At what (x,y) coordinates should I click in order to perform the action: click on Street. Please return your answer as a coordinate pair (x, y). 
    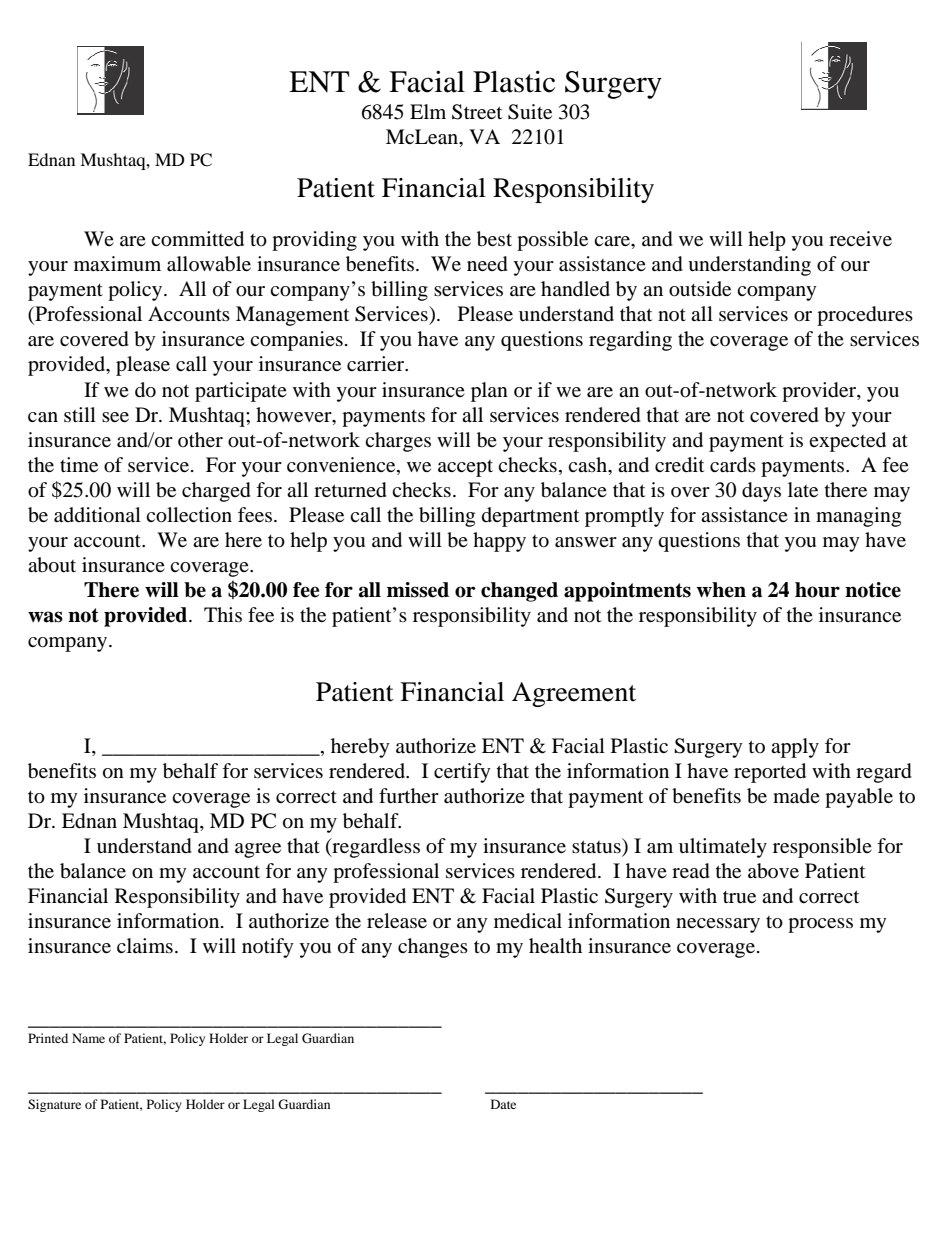
    Looking at the image, I should click on (477, 112).
